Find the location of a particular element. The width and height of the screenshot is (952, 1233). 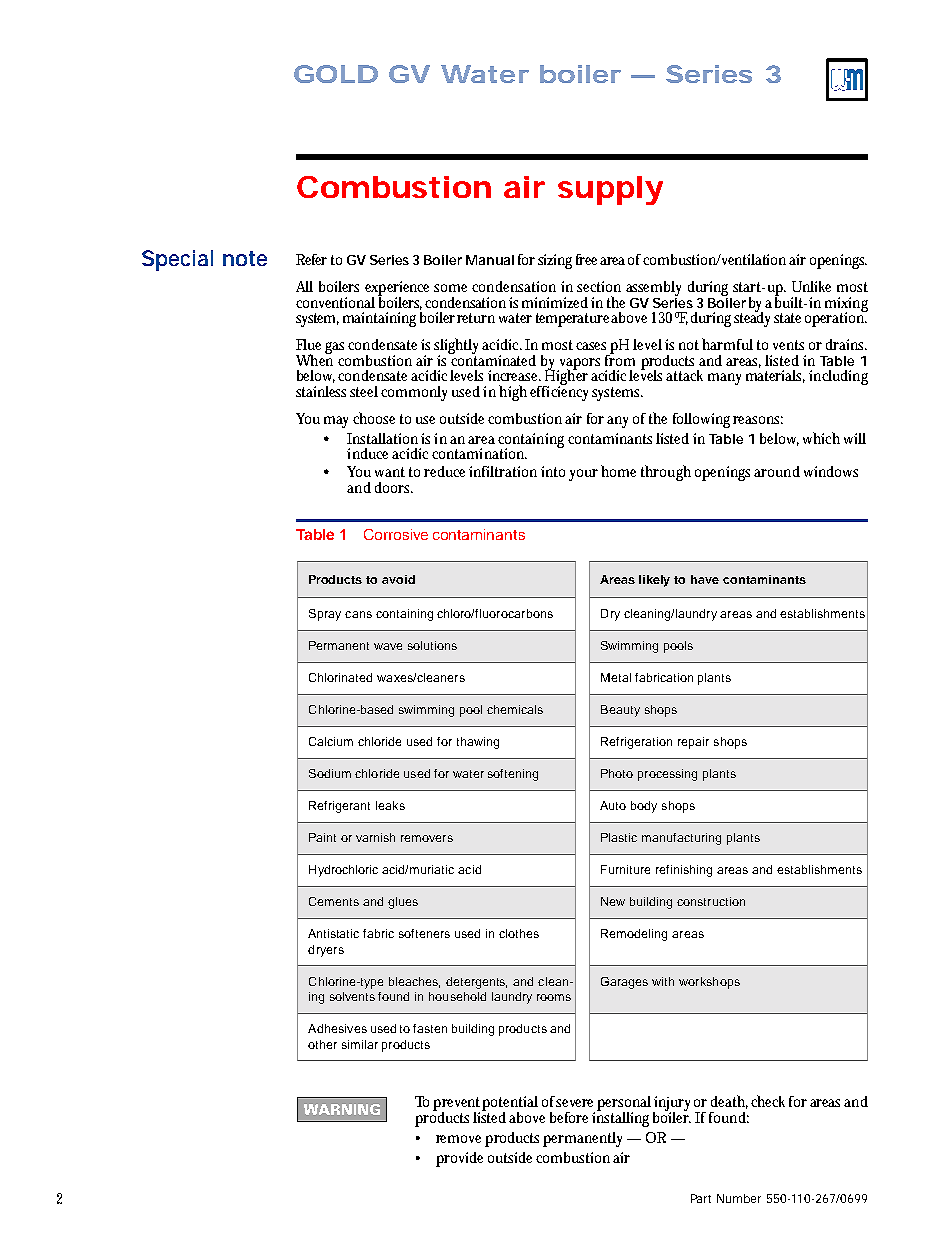

Number is located at coordinates (739, 1198).
